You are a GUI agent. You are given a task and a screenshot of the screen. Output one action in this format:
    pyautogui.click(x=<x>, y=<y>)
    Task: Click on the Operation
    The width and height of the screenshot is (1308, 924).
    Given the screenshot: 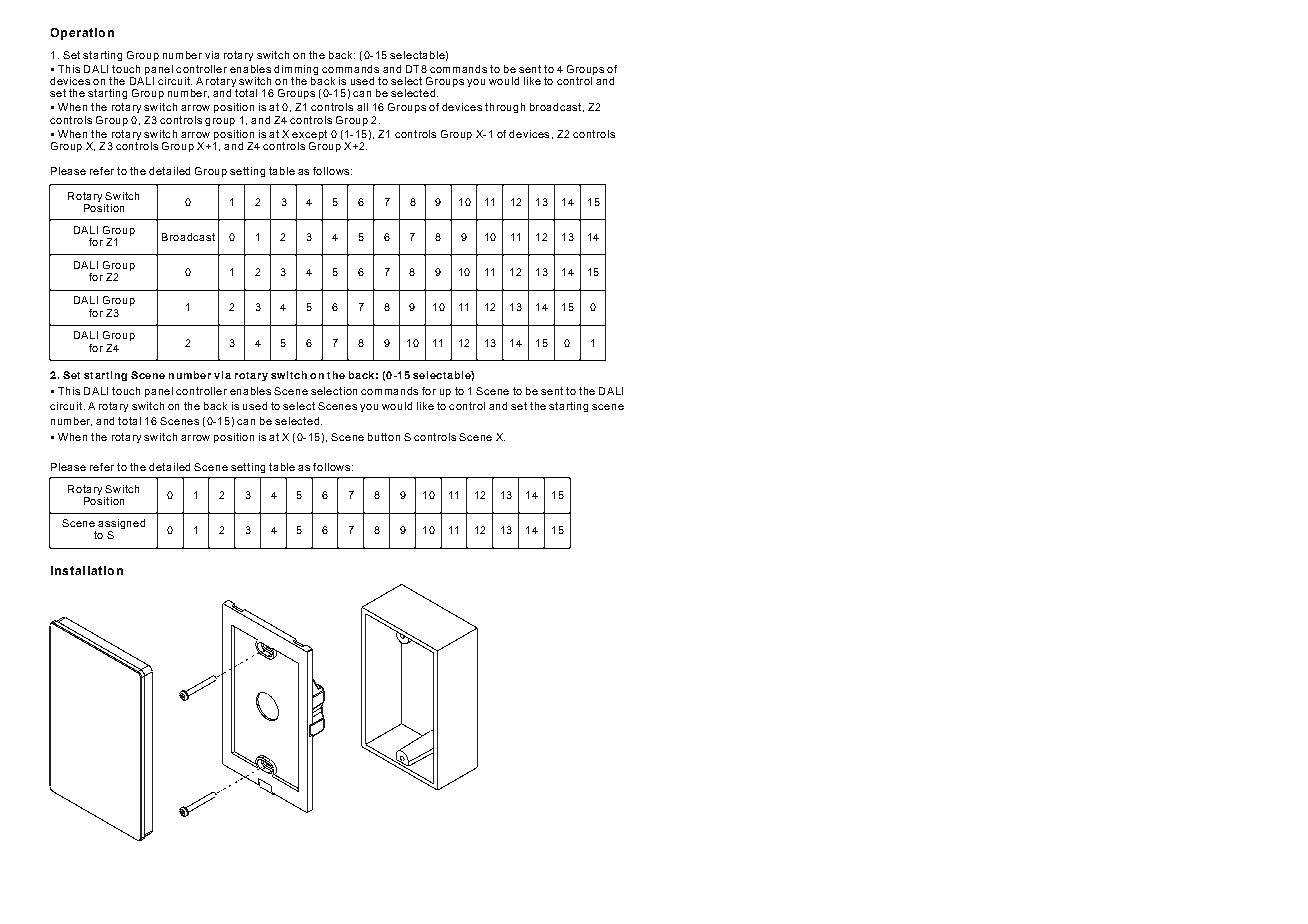 What is the action you would take?
    pyautogui.click(x=82, y=34)
